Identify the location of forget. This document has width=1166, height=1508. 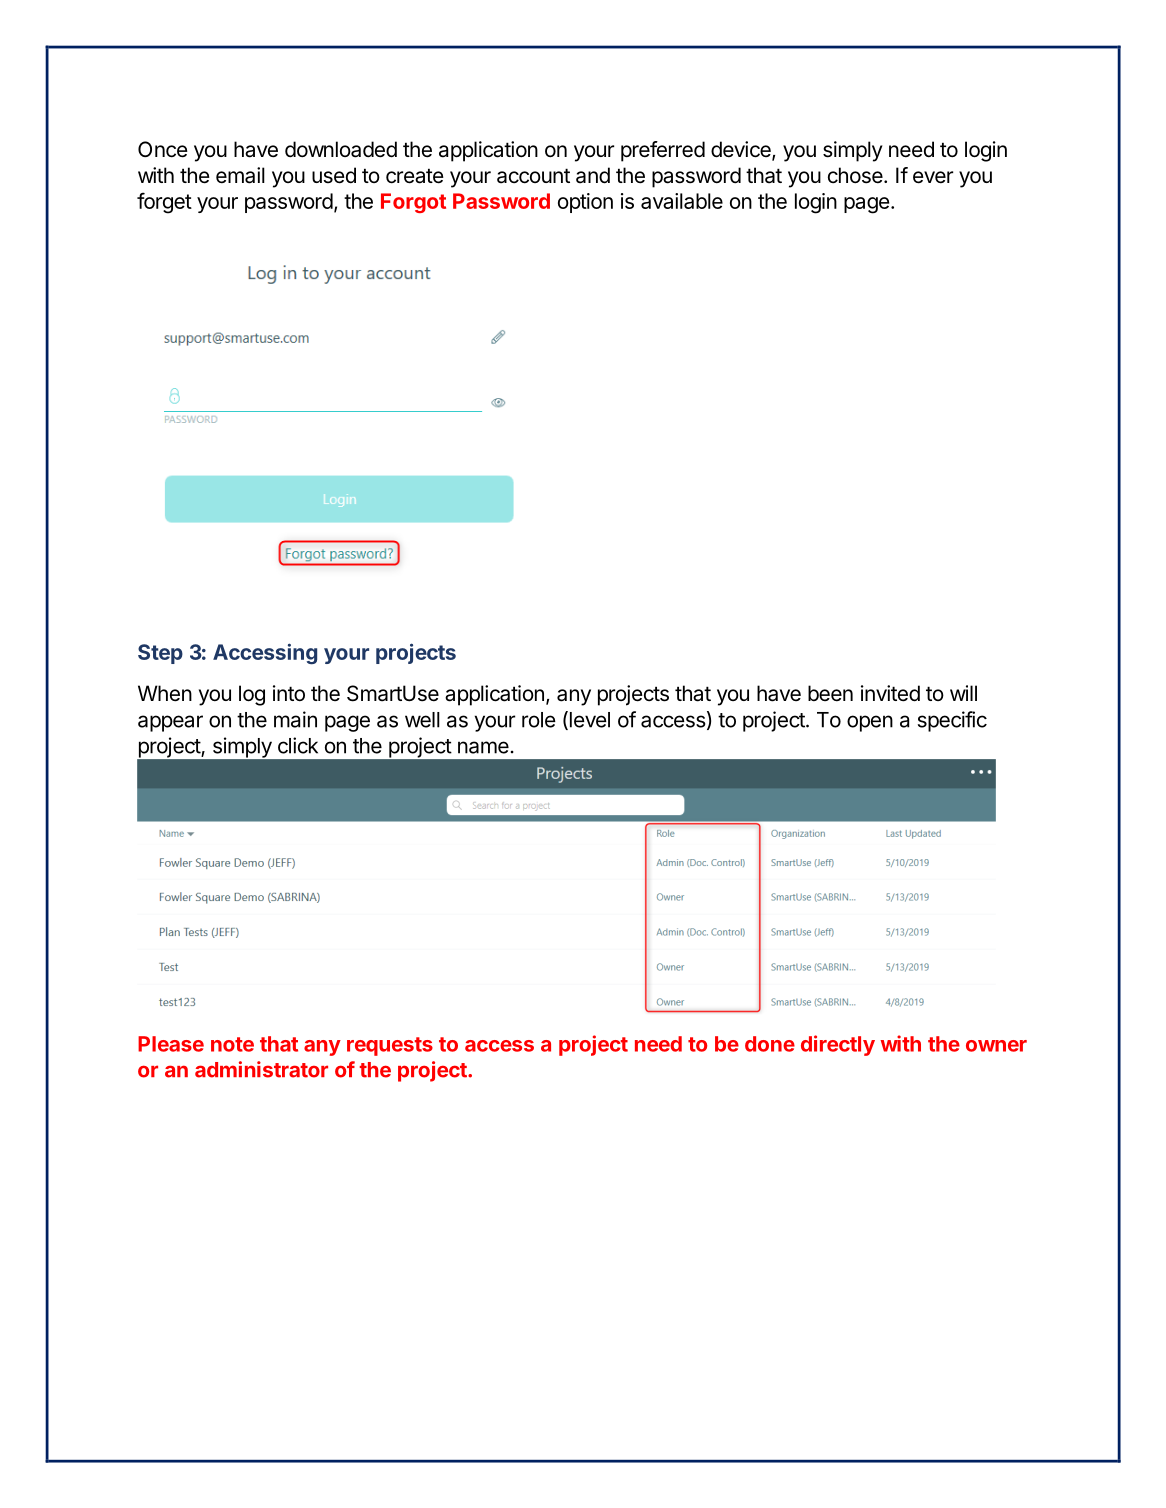
(164, 203).
